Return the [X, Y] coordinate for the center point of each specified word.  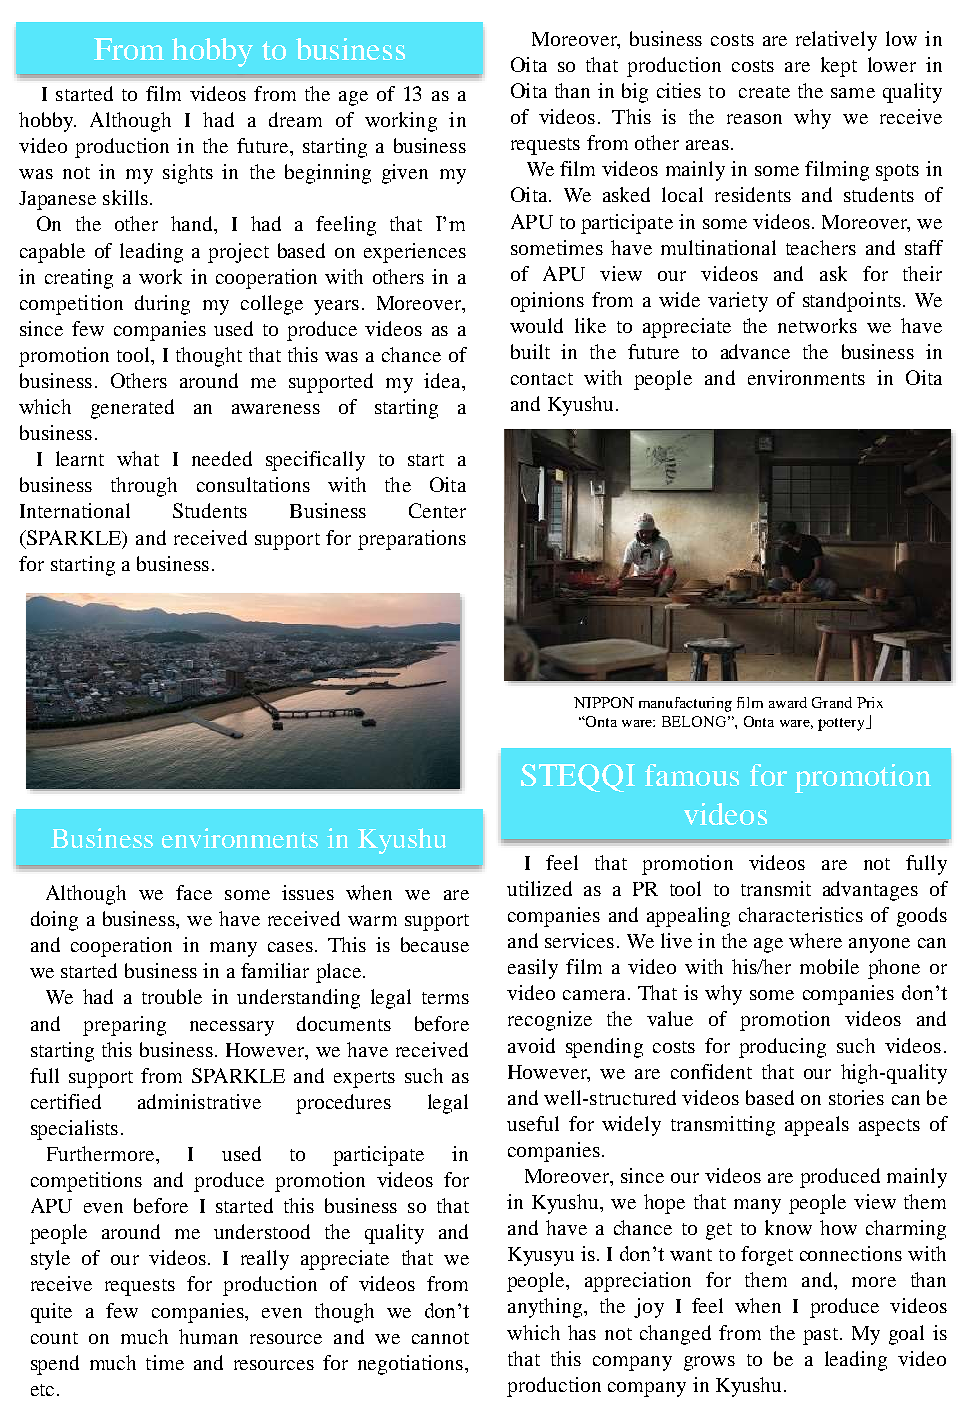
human [208, 1336]
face [194, 892]
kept [839, 67]
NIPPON [604, 702]
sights [188, 174]
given [405, 174]
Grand [832, 702]
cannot [440, 1338]
